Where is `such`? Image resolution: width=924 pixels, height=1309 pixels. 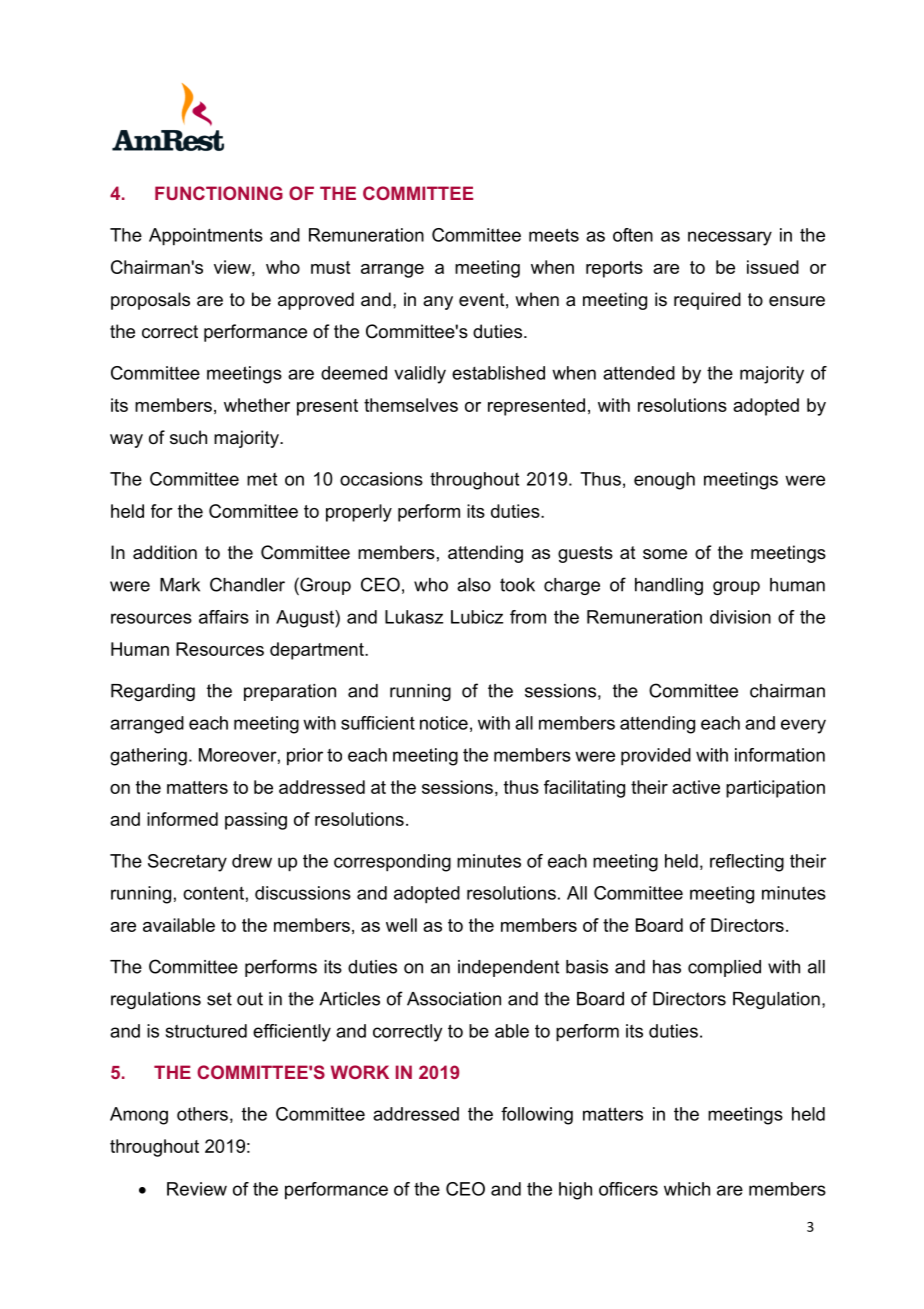 such is located at coordinates (188, 437).
